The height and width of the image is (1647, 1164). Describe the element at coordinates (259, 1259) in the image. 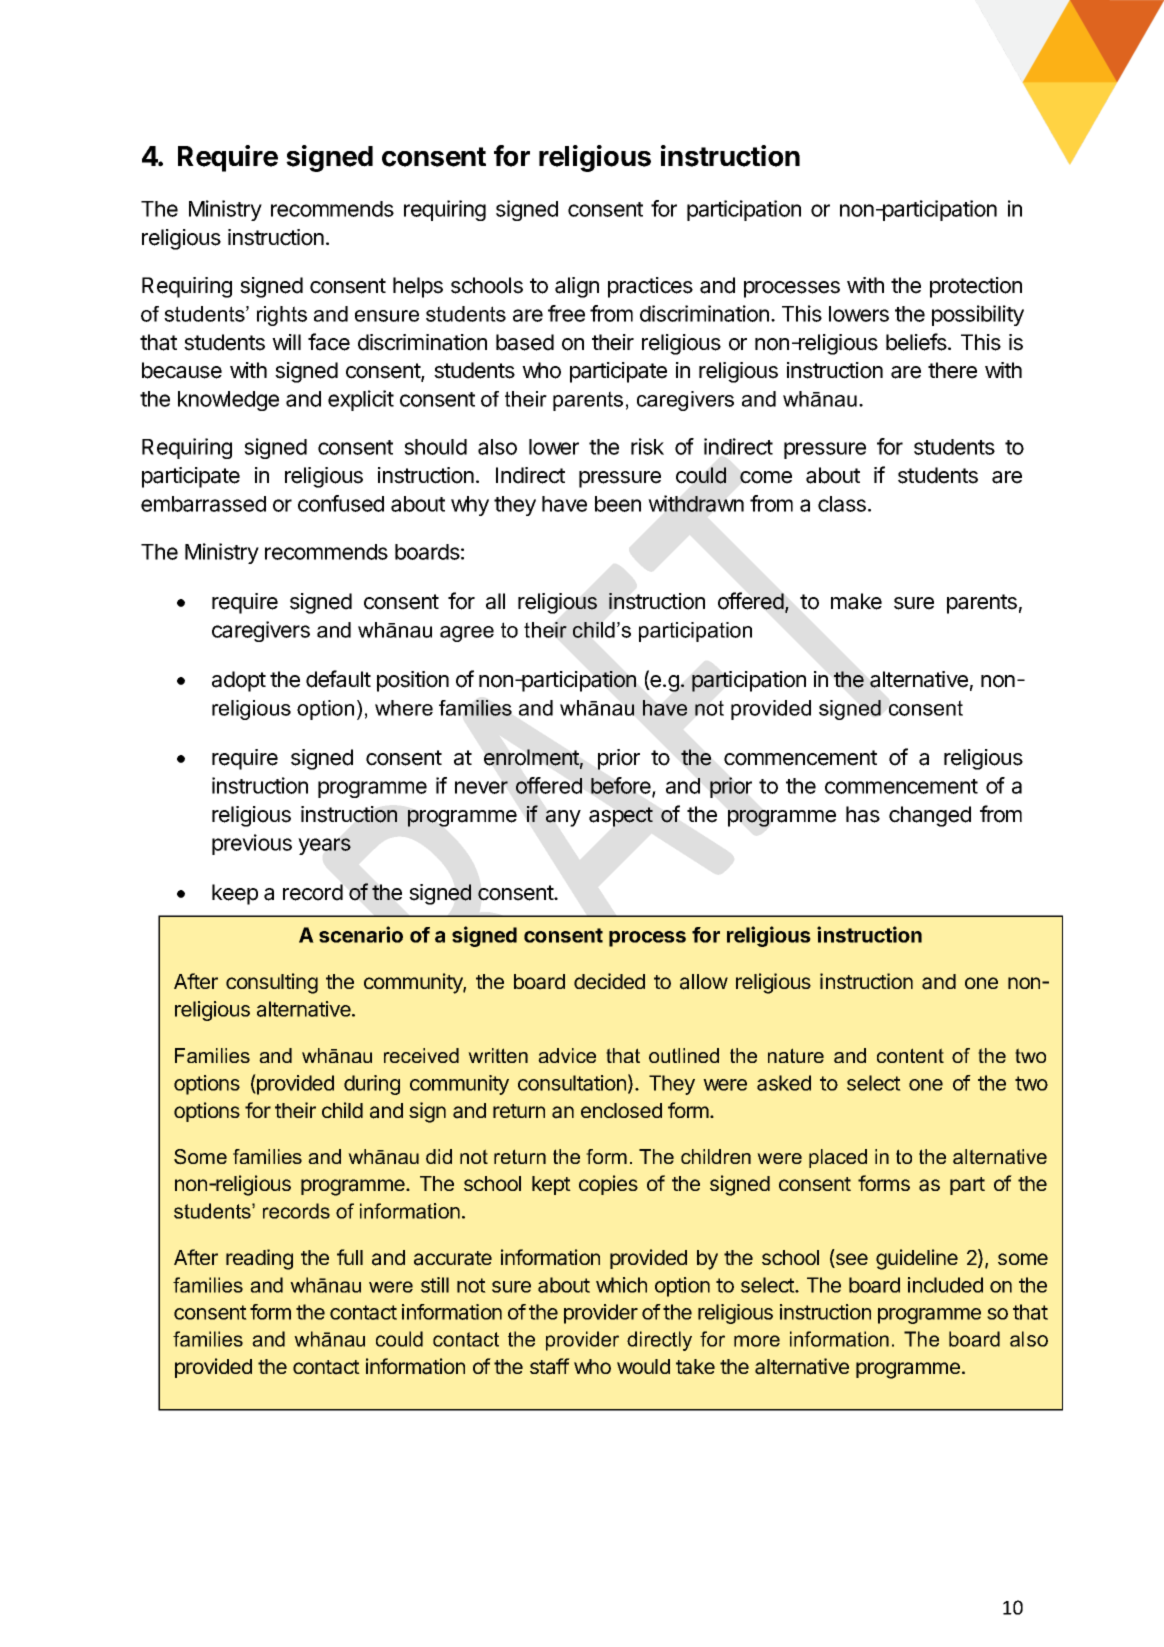

I see `reading` at that location.
